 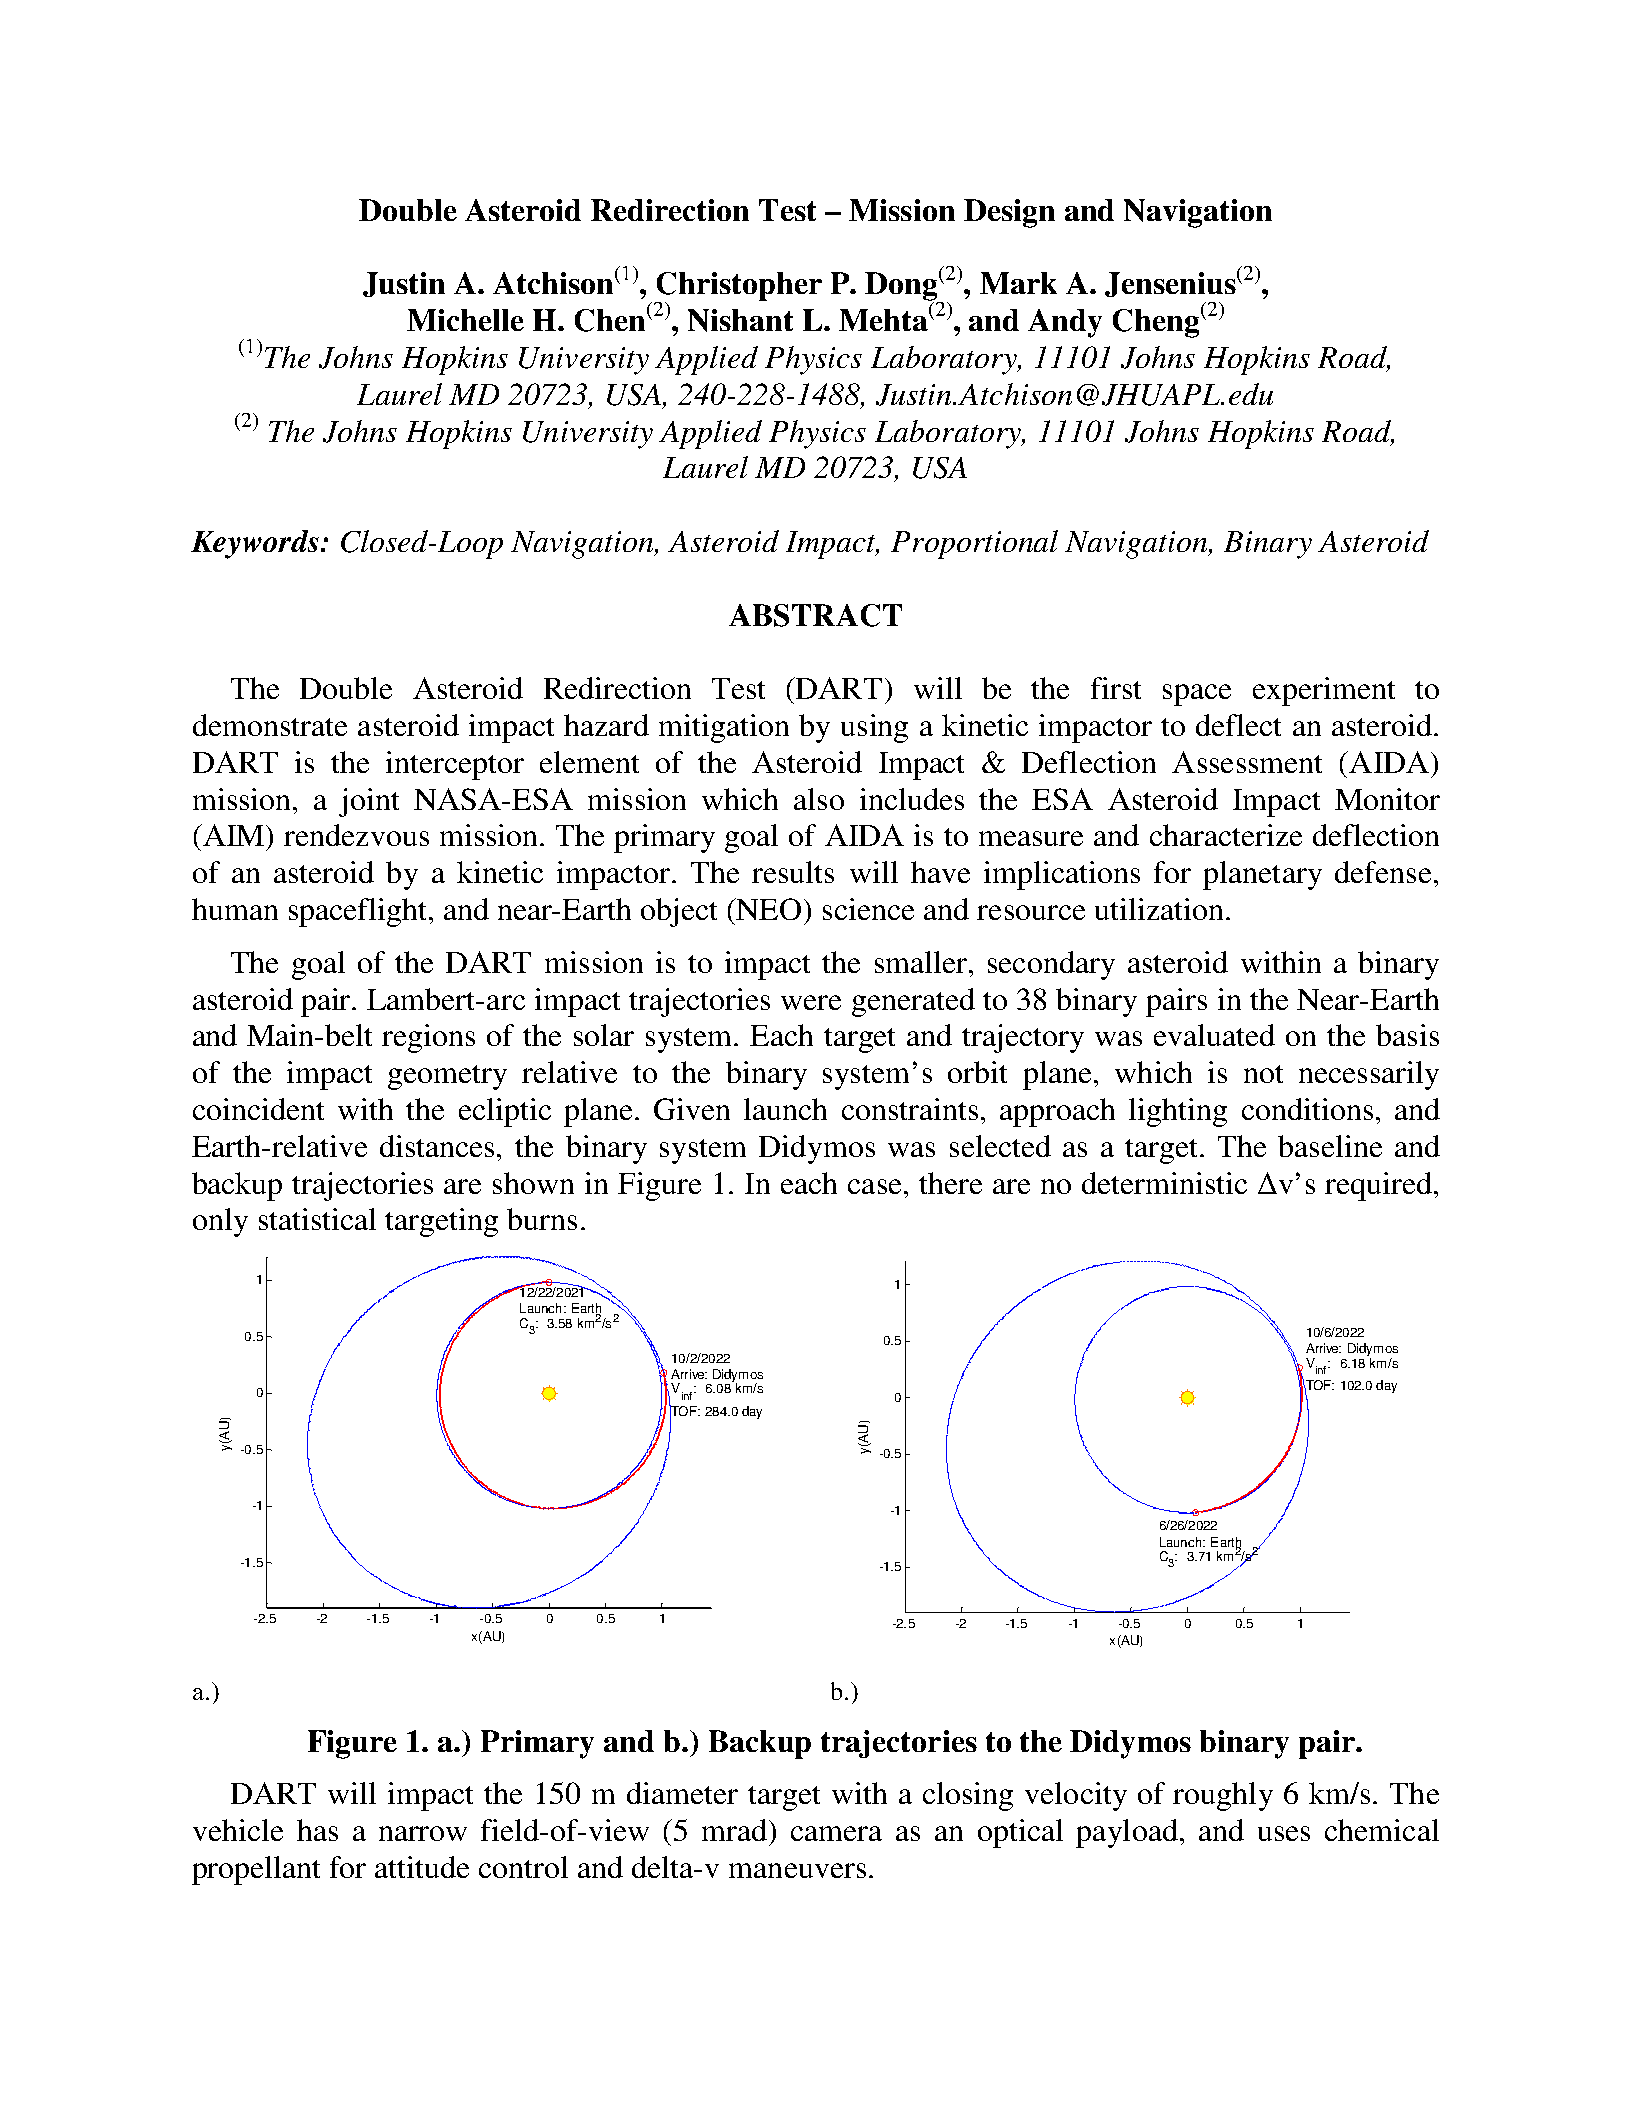 What do you see at coordinates (819, 799) in the screenshot?
I see `also` at bounding box center [819, 799].
